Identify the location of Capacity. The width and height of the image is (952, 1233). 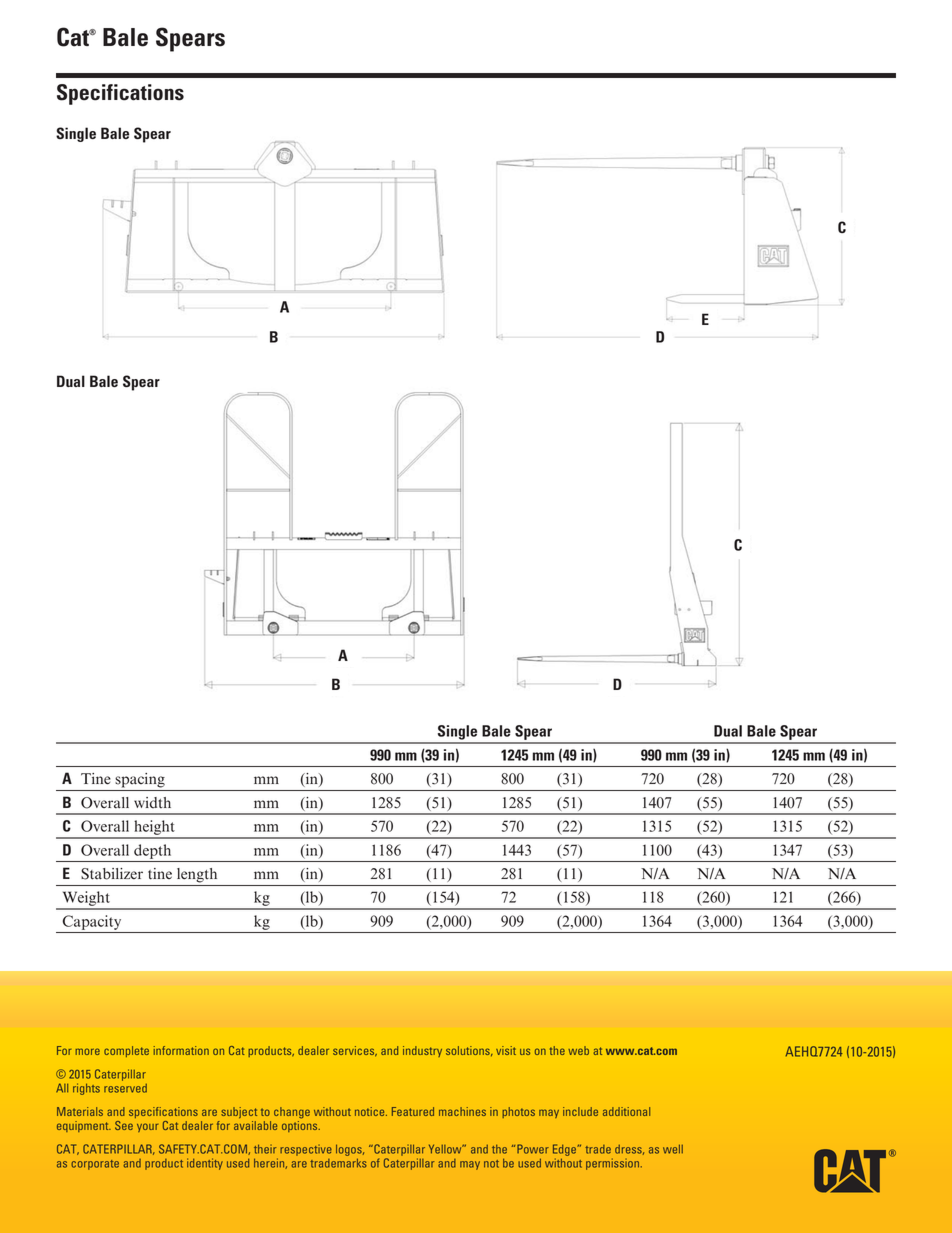
(92, 922).
